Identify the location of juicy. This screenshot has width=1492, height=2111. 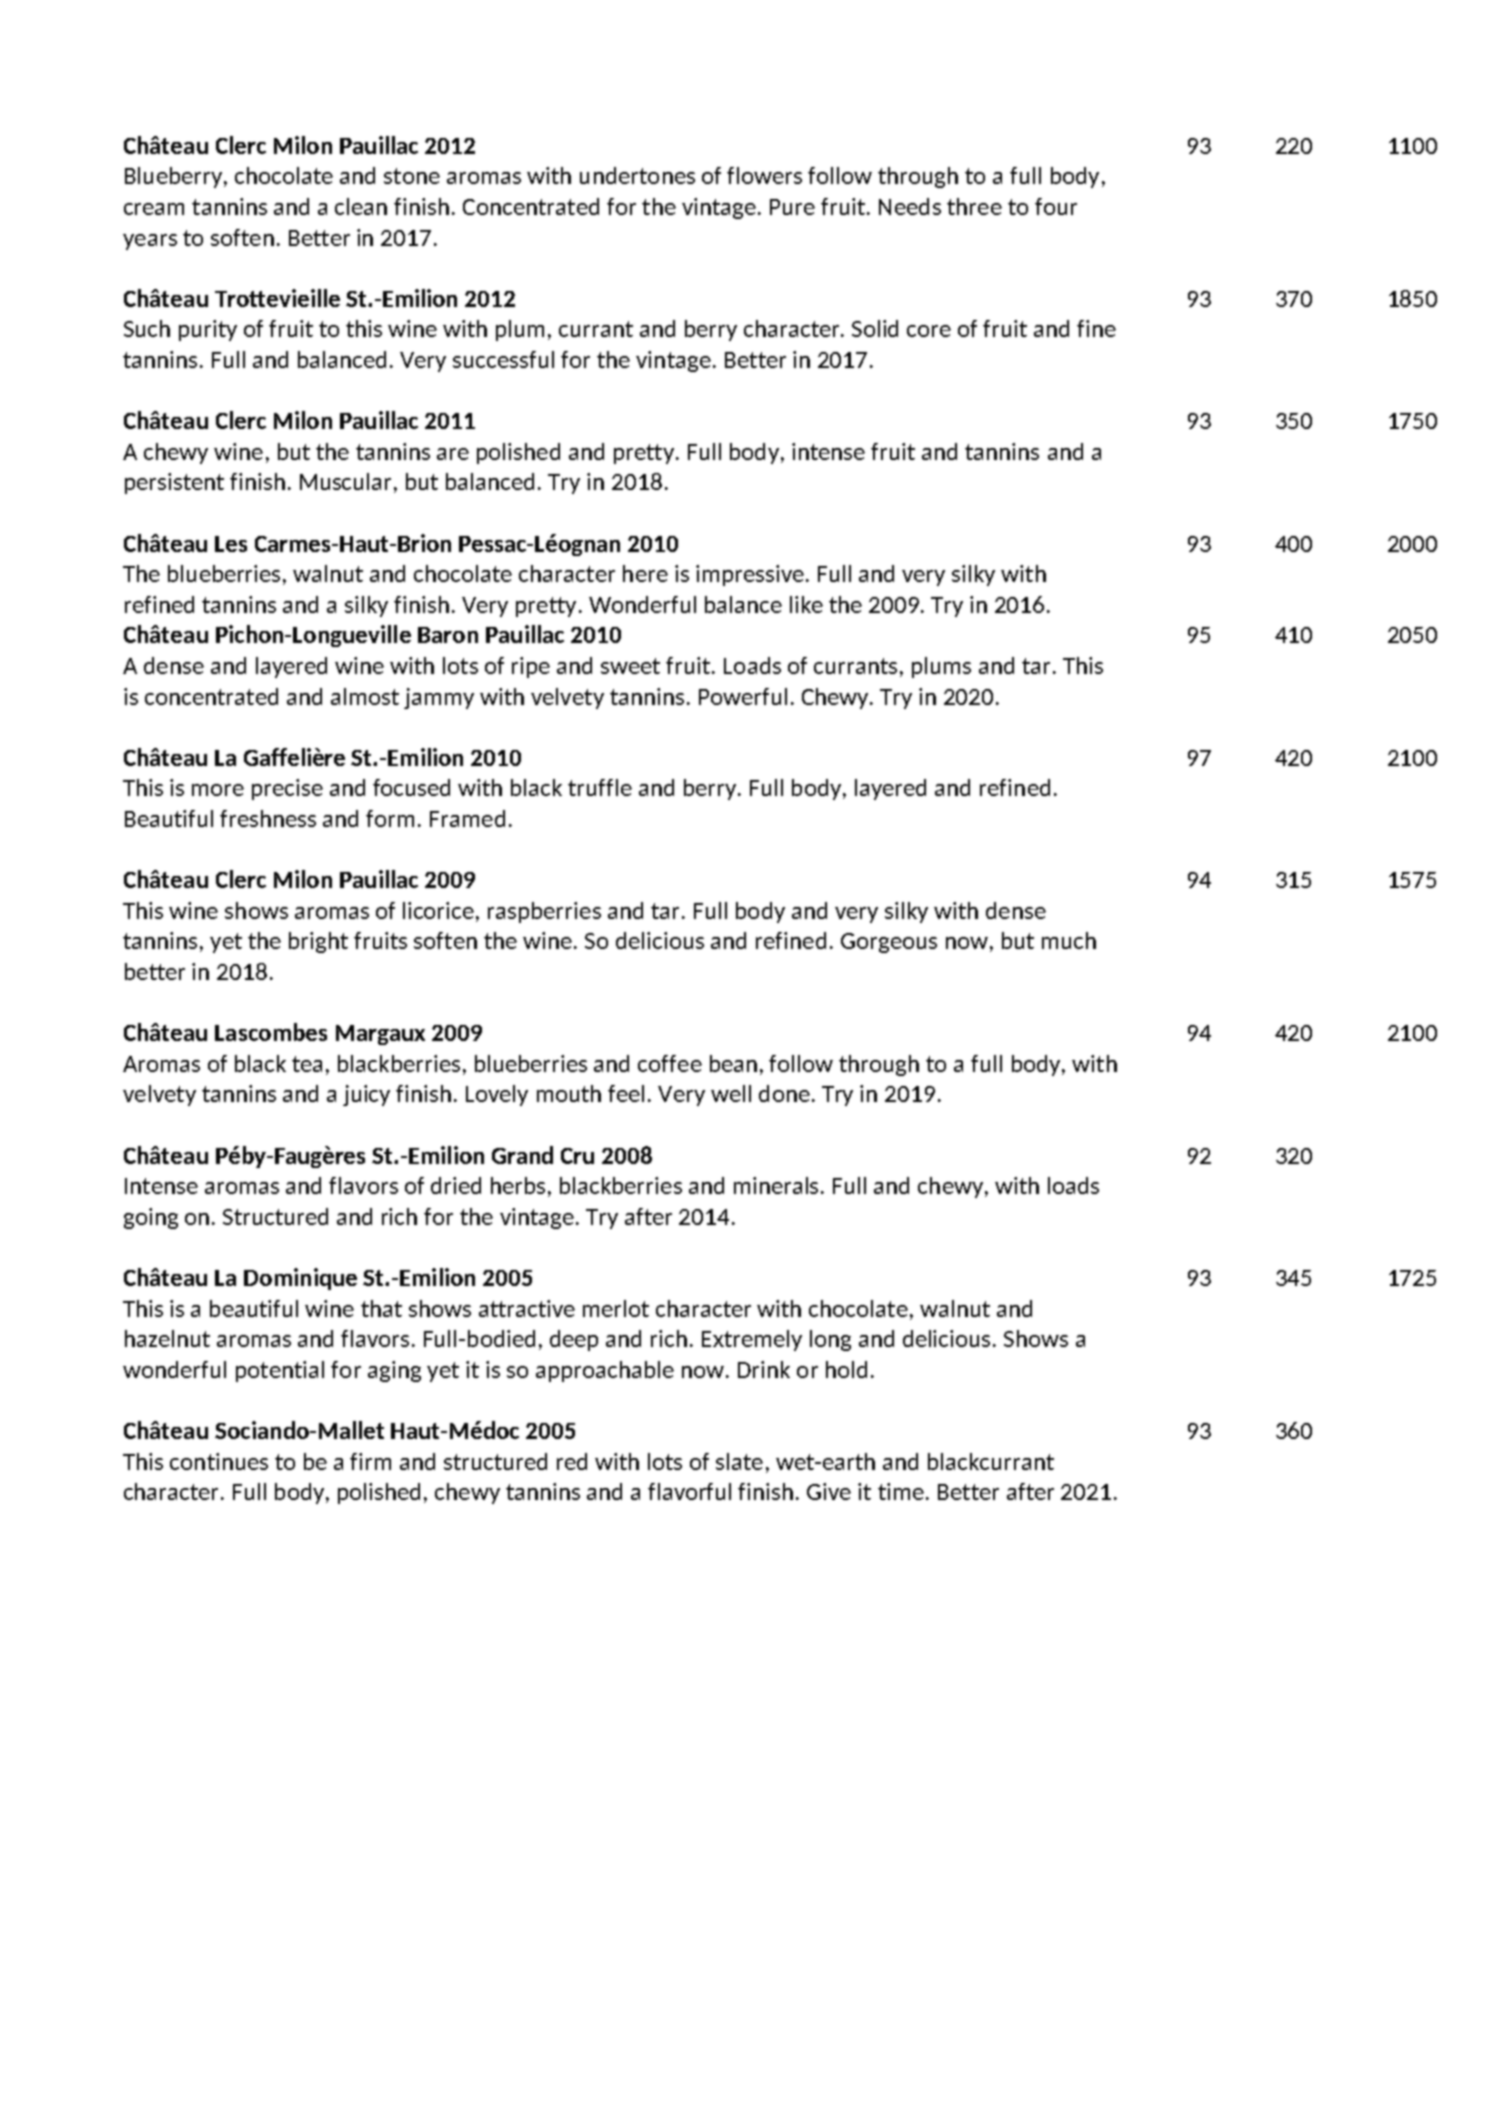
(366, 1095).
